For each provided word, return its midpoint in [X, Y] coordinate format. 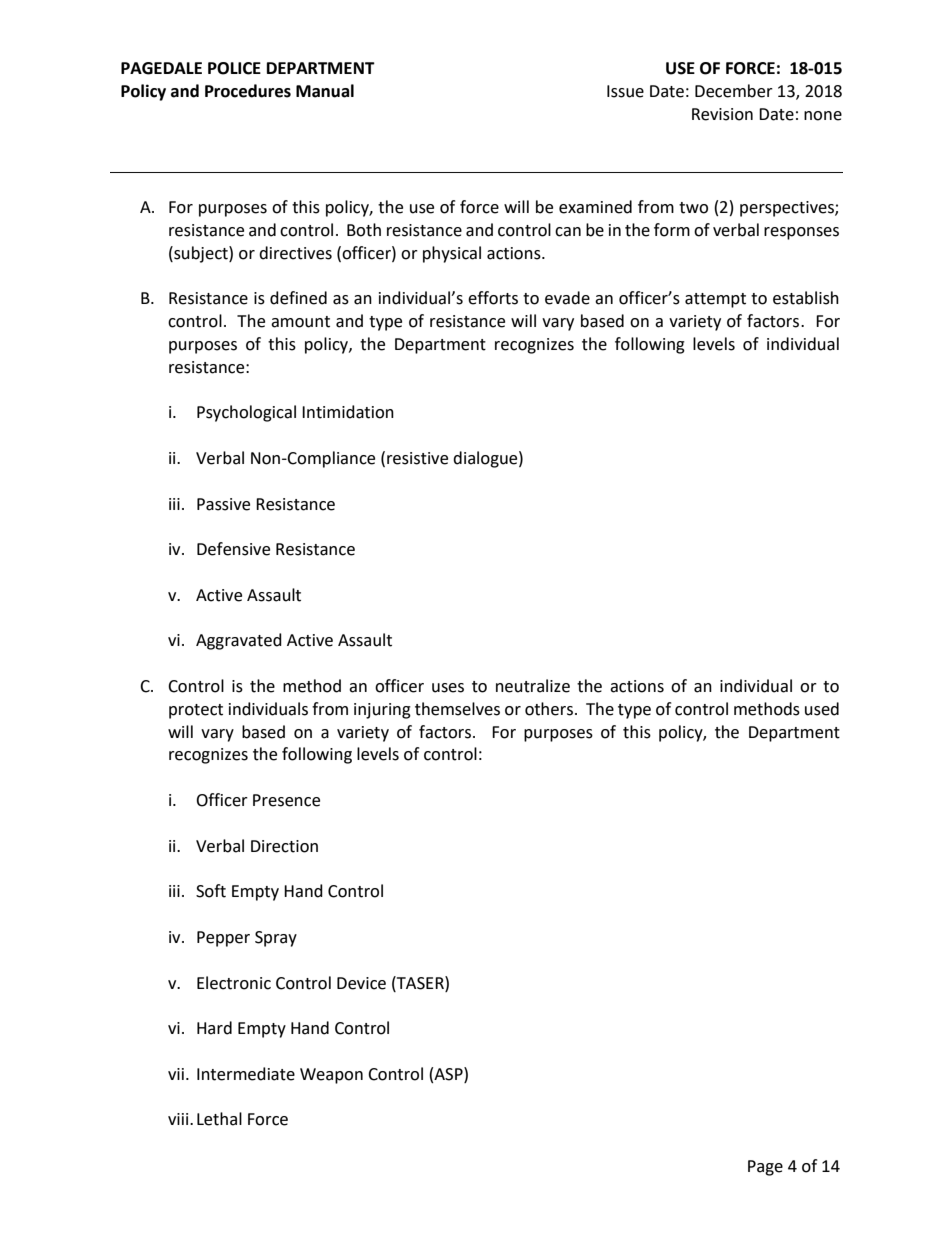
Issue [625, 91]
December [734, 91]
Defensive [233, 549]
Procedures [248, 91]
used [822, 709]
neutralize [533, 686]
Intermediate [246, 1074]
